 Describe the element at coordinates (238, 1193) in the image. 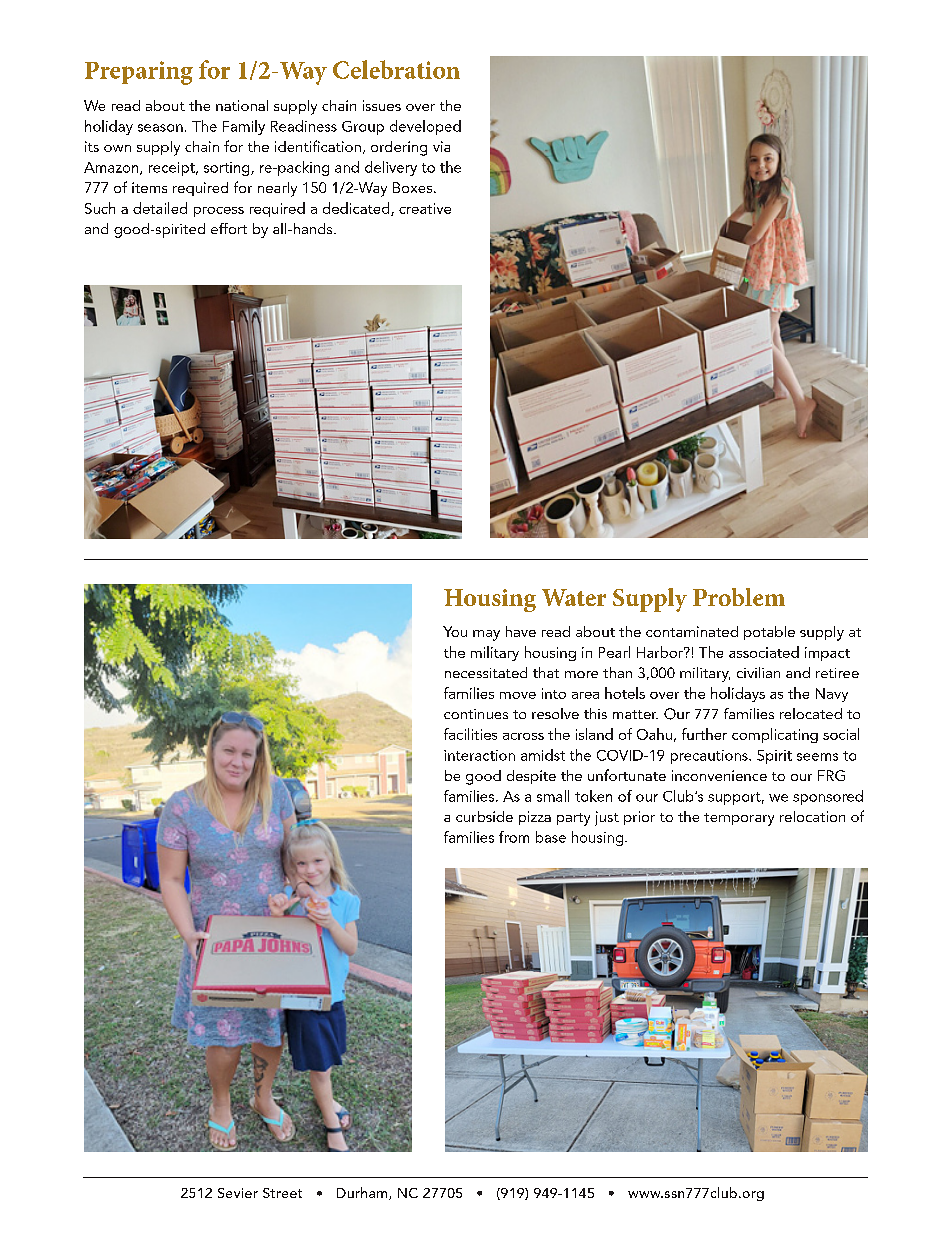

I see `Sevier` at that location.
